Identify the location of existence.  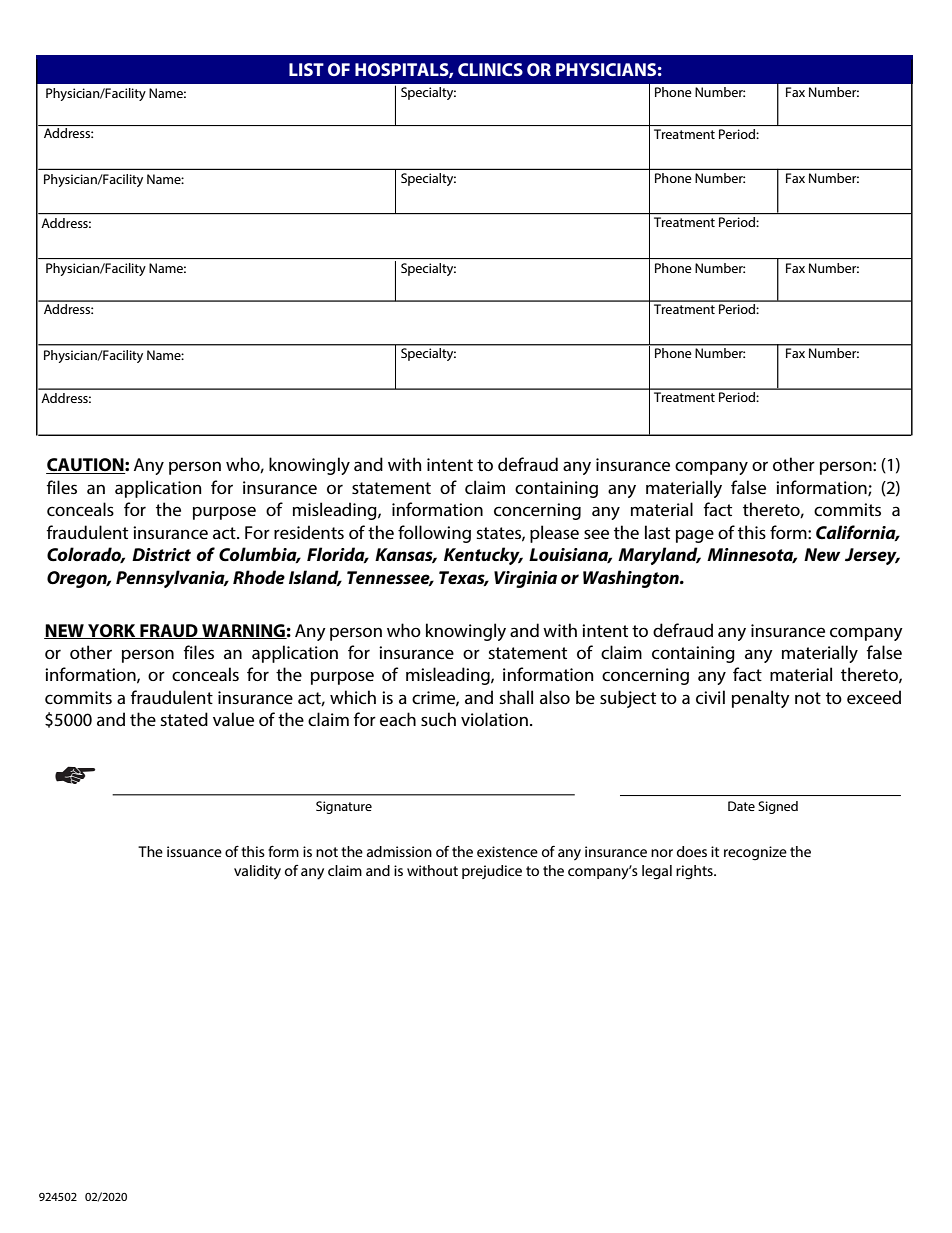
(507, 851).
